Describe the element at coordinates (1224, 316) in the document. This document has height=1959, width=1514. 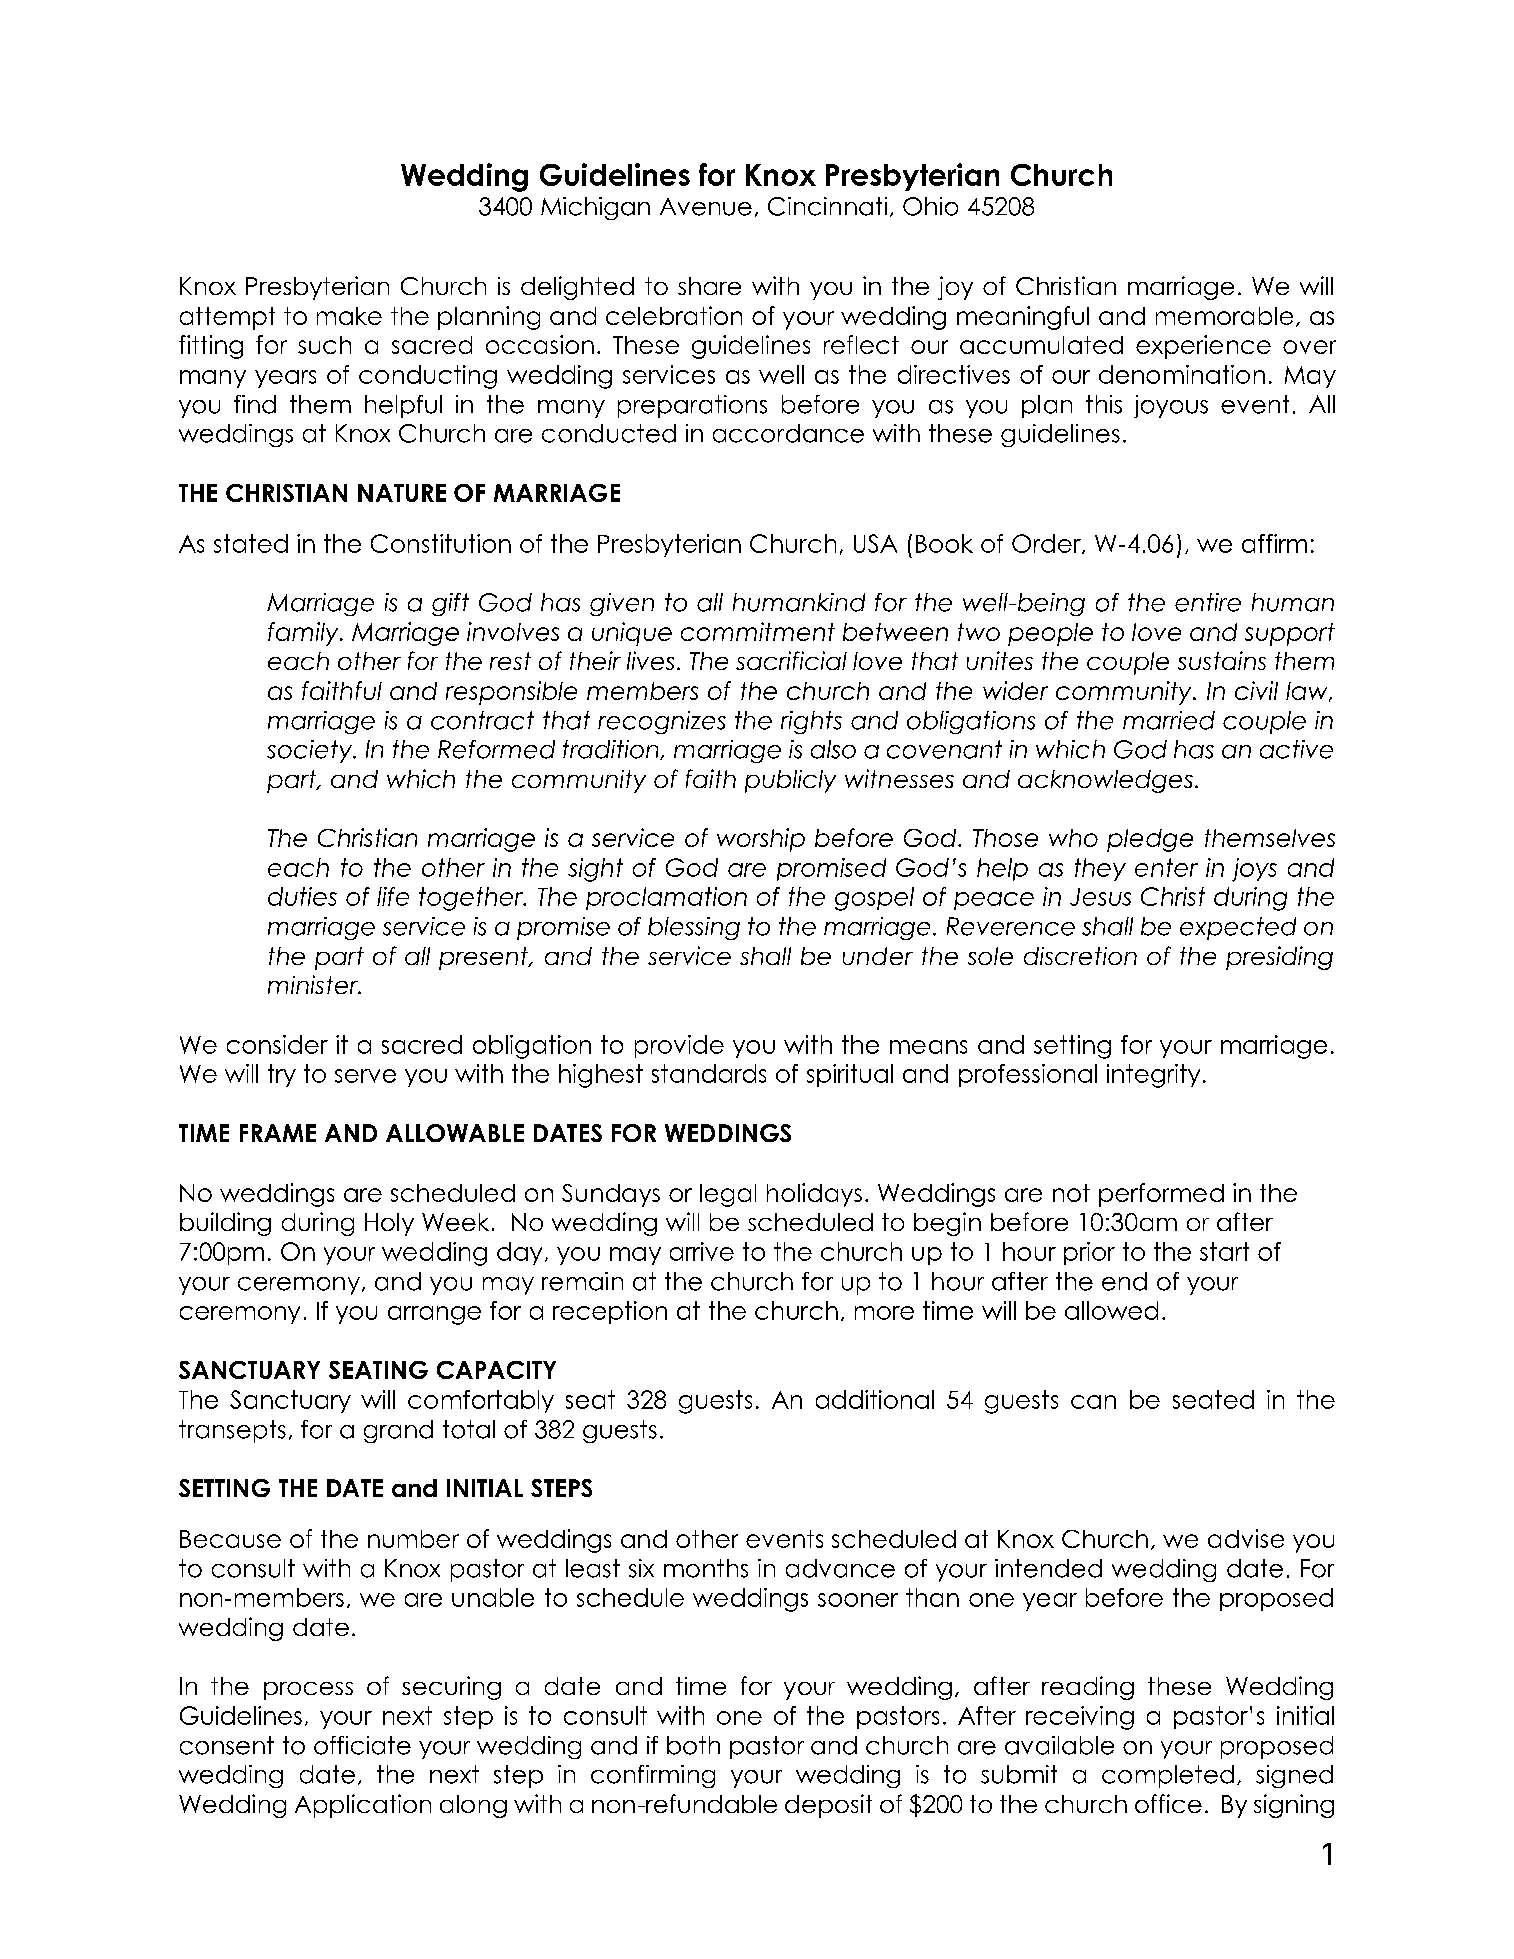
I see `memorable` at that location.
